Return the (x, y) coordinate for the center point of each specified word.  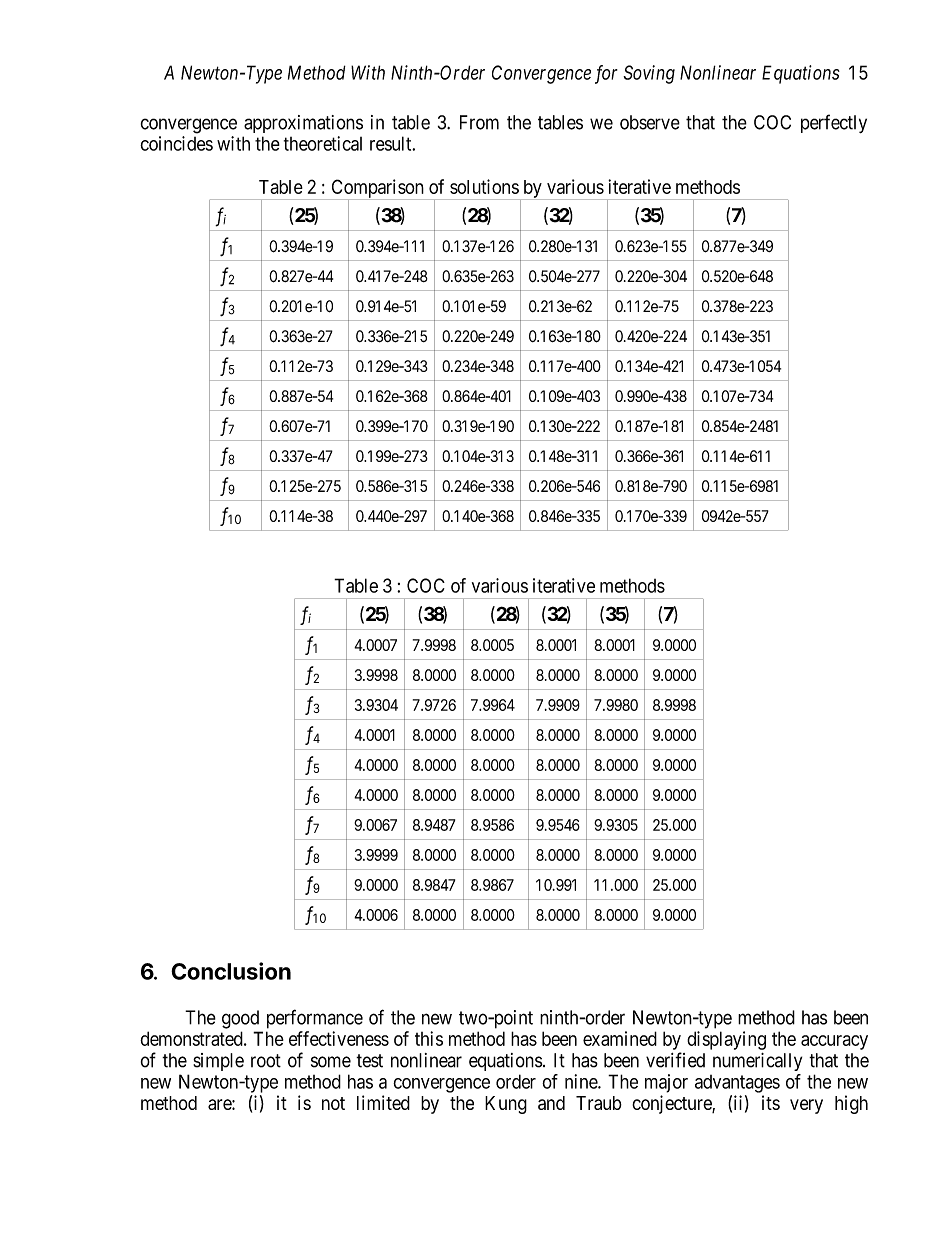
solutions (484, 186)
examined (620, 1038)
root (266, 1061)
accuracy (834, 1042)
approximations (303, 124)
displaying (726, 1040)
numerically (757, 1062)
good (240, 1019)
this (429, 1038)
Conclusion (231, 971)
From (479, 122)
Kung (506, 1105)
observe (650, 122)
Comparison (377, 189)
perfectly (834, 123)
